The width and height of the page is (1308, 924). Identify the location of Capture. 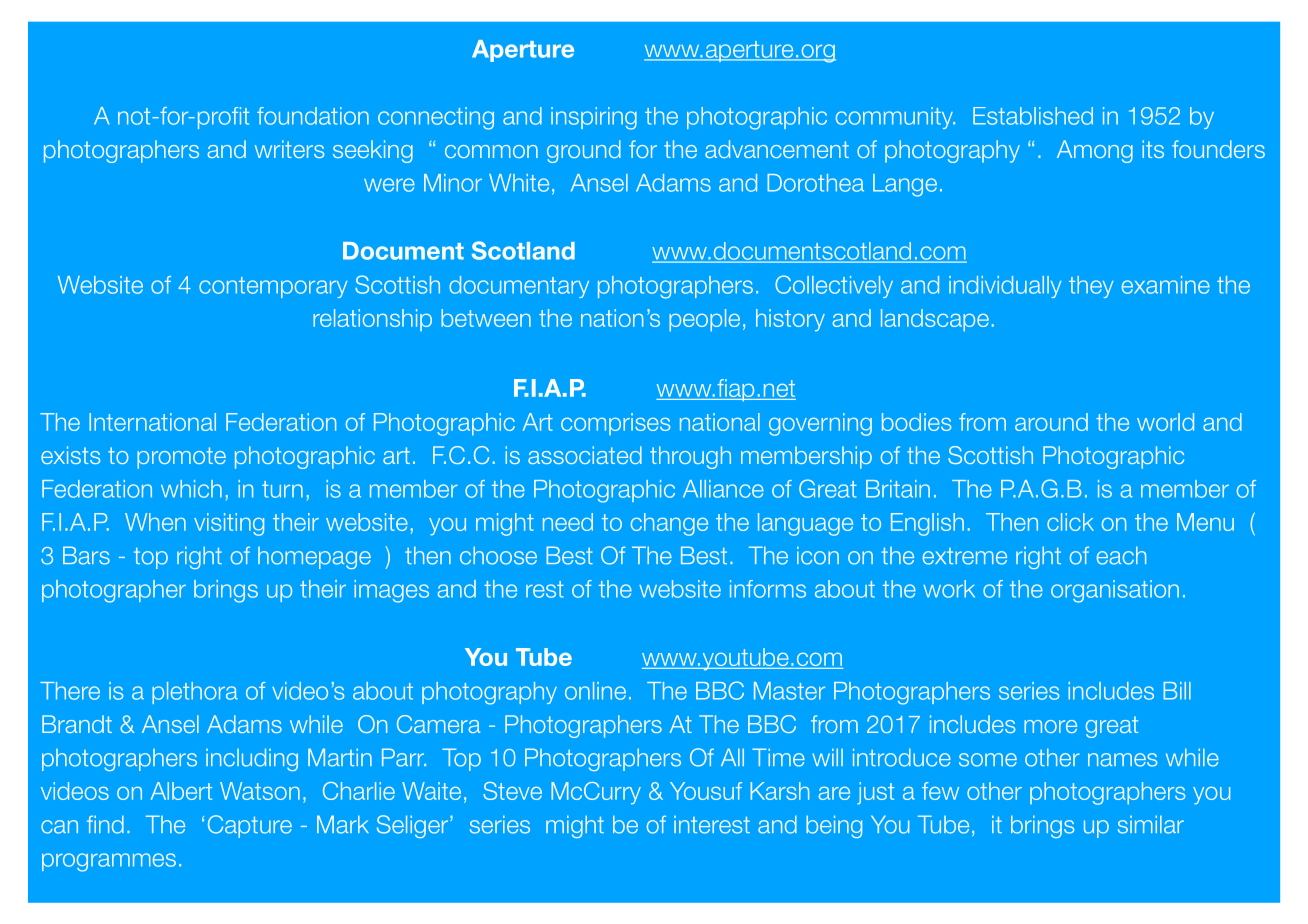
(250, 826).
